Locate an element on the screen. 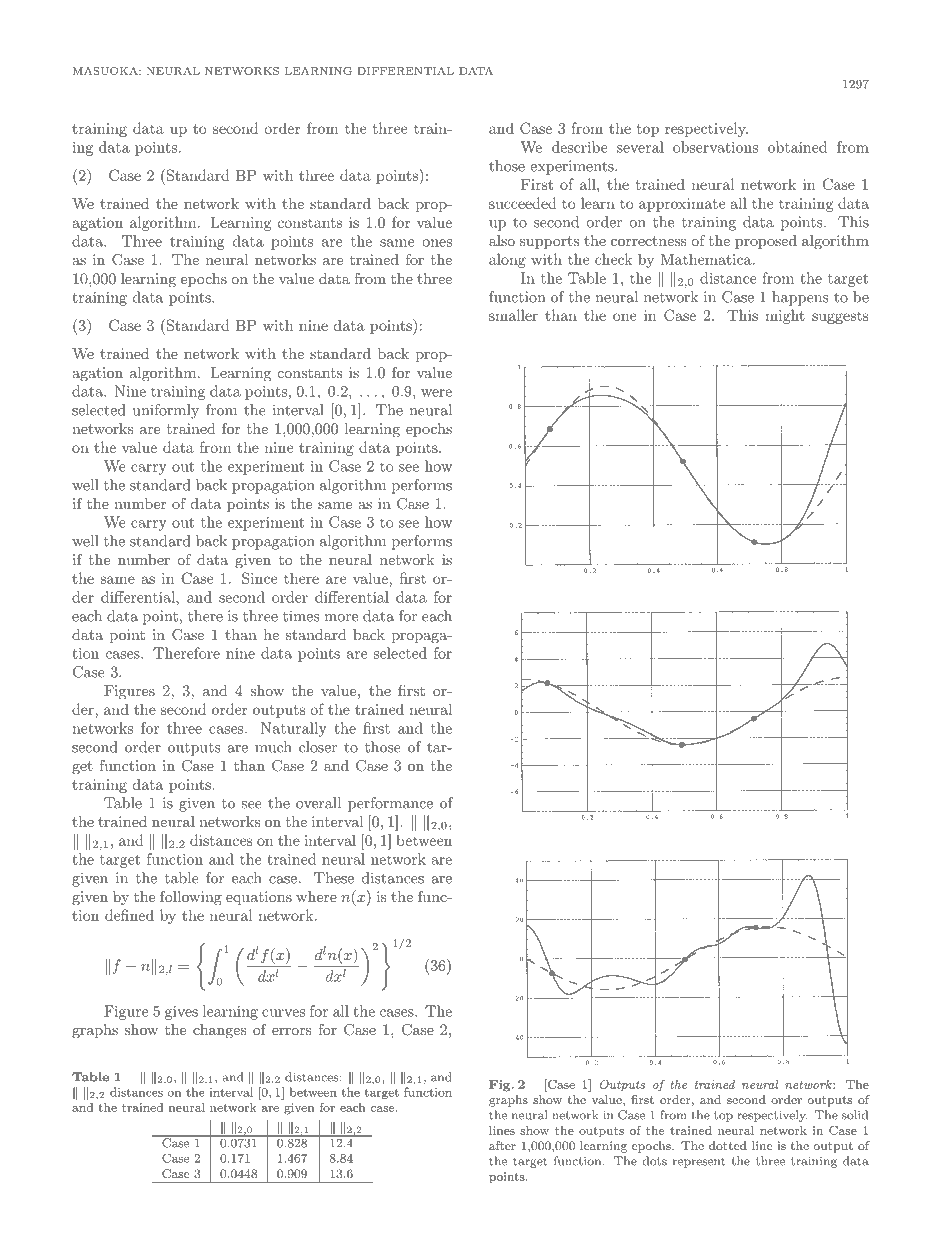 The image size is (952, 1247). more is located at coordinates (341, 618).
